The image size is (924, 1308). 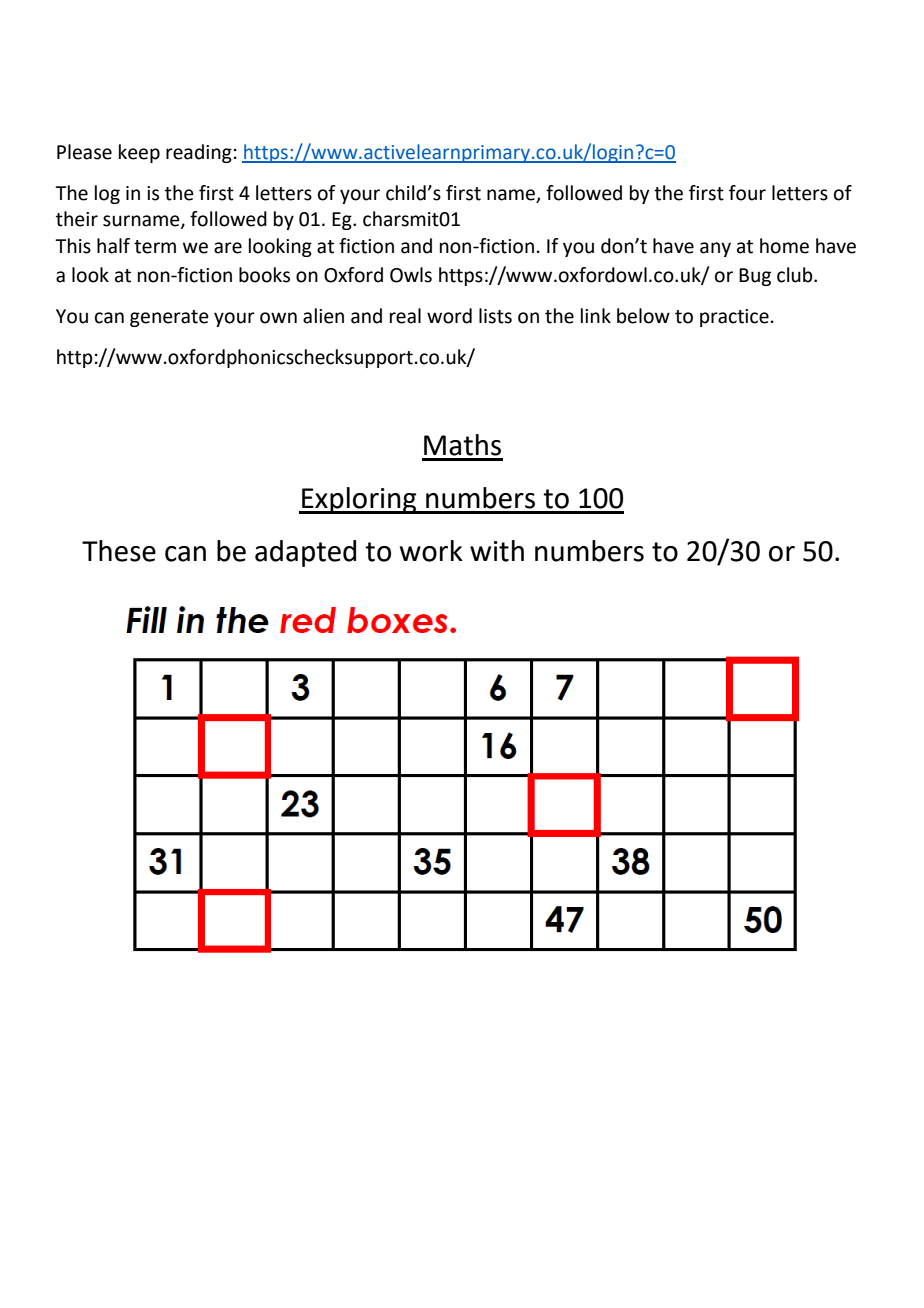 I want to click on These, so click(x=119, y=551).
